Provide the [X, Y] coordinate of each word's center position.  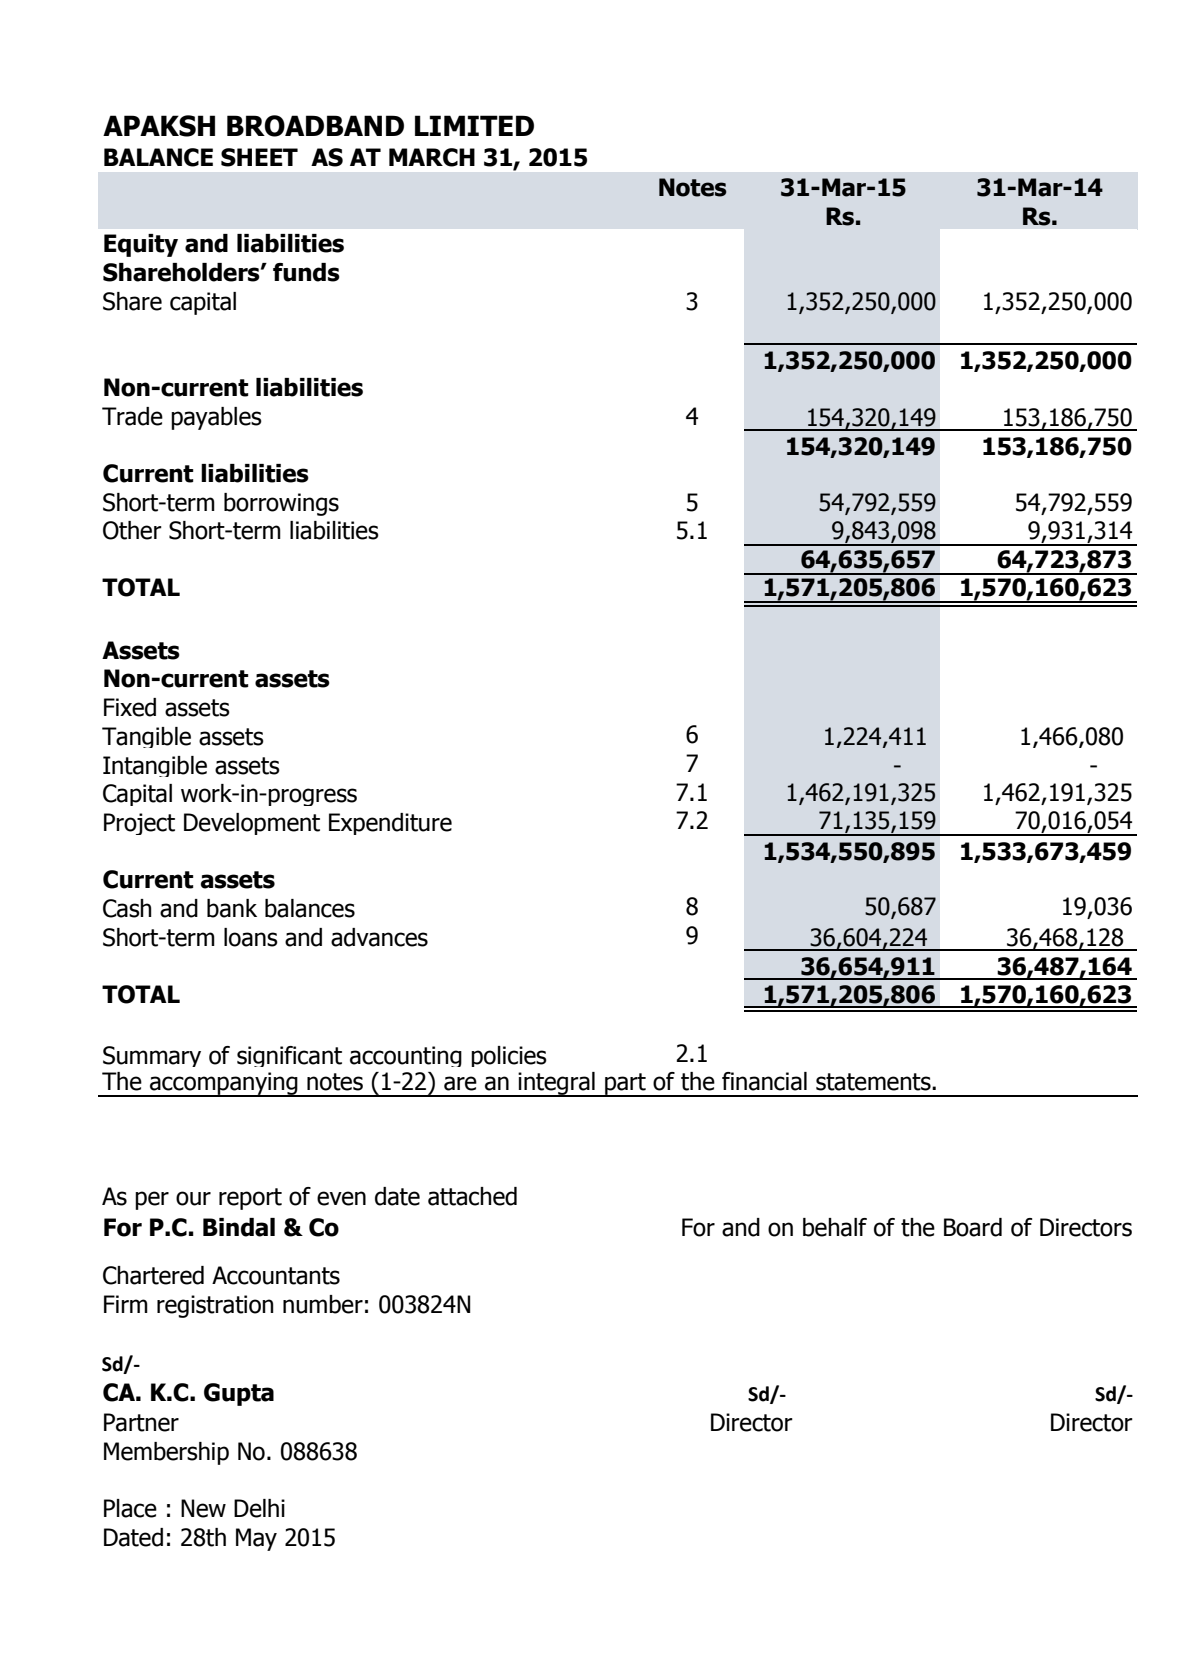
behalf [835, 1227]
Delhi [259, 1508]
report [250, 1199]
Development [252, 824]
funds [306, 272]
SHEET [259, 157]
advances [379, 937]
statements [874, 1082]
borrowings [281, 504]
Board [973, 1227]
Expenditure [390, 824]
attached [472, 1196]
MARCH [432, 157]
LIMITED [474, 125]
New [203, 1508]
